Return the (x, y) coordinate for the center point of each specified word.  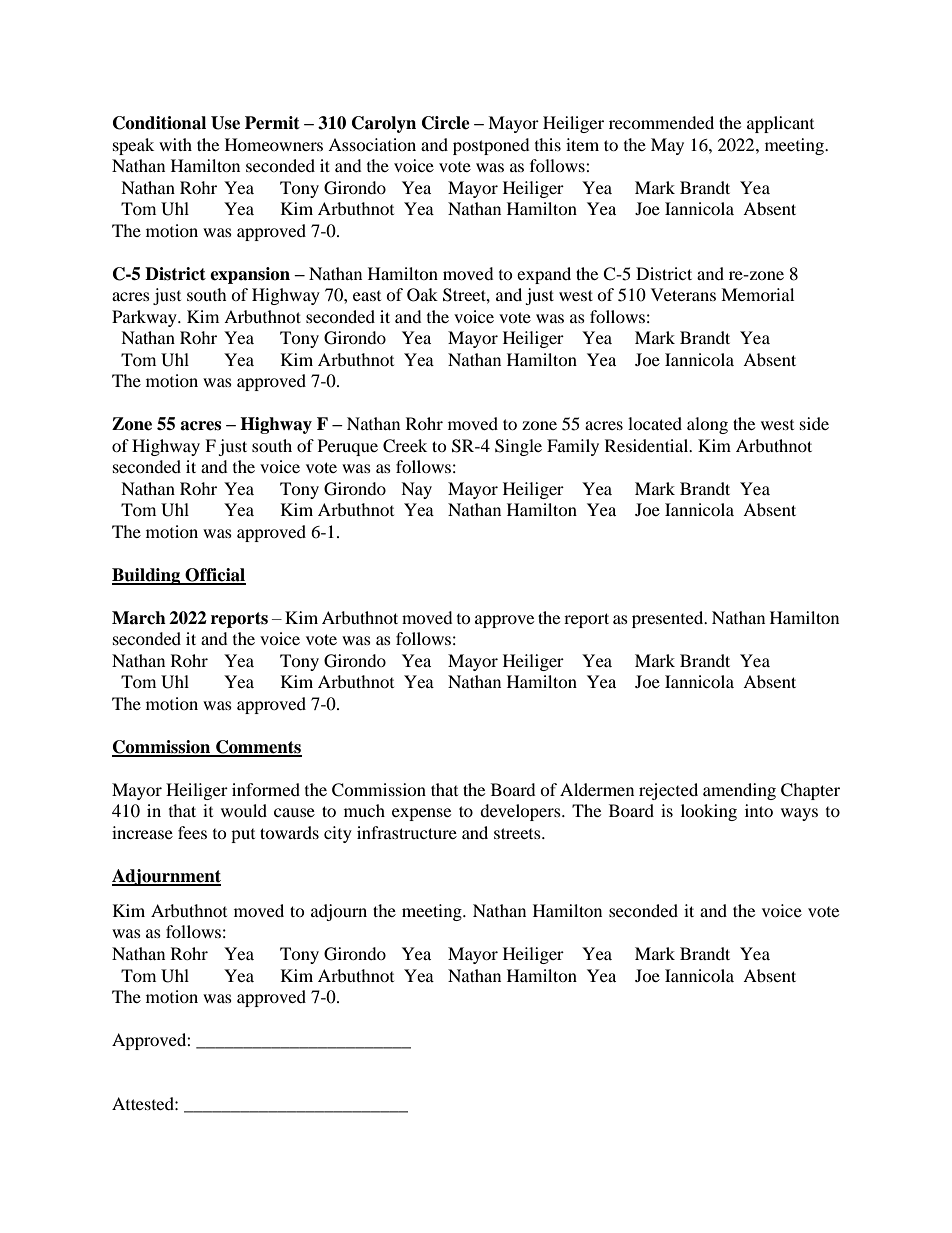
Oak (422, 295)
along (707, 425)
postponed (491, 146)
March (139, 618)
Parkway (145, 318)
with (175, 144)
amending (739, 791)
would (244, 810)
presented (669, 619)
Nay (416, 490)
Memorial (757, 294)
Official (215, 576)
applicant (780, 124)
